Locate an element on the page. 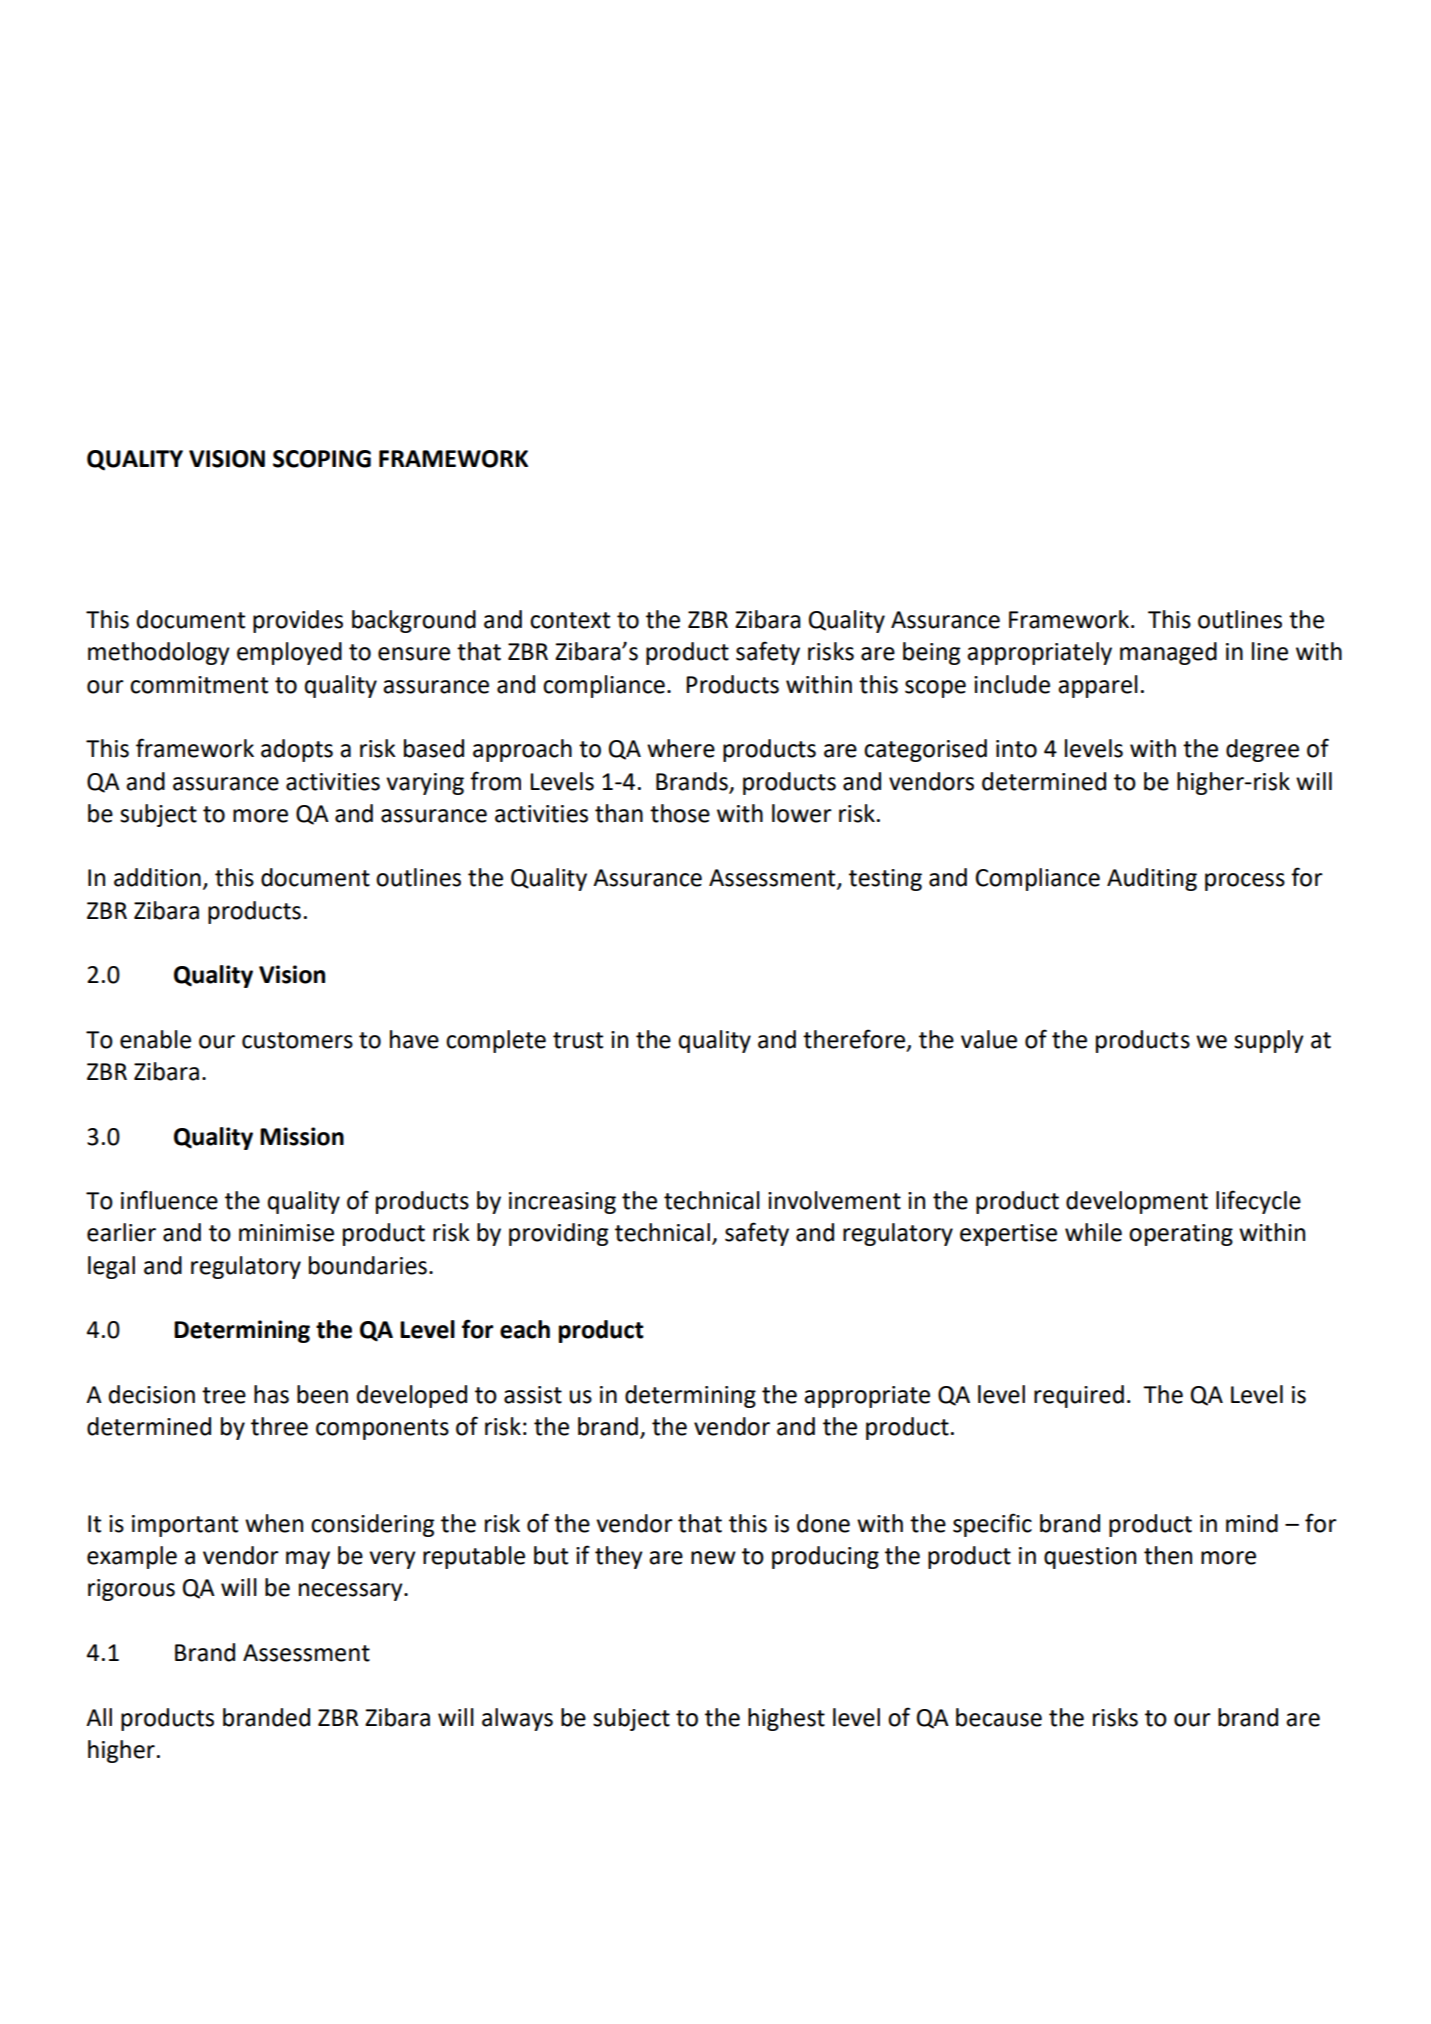  context is located at coordinates (570, 620).
